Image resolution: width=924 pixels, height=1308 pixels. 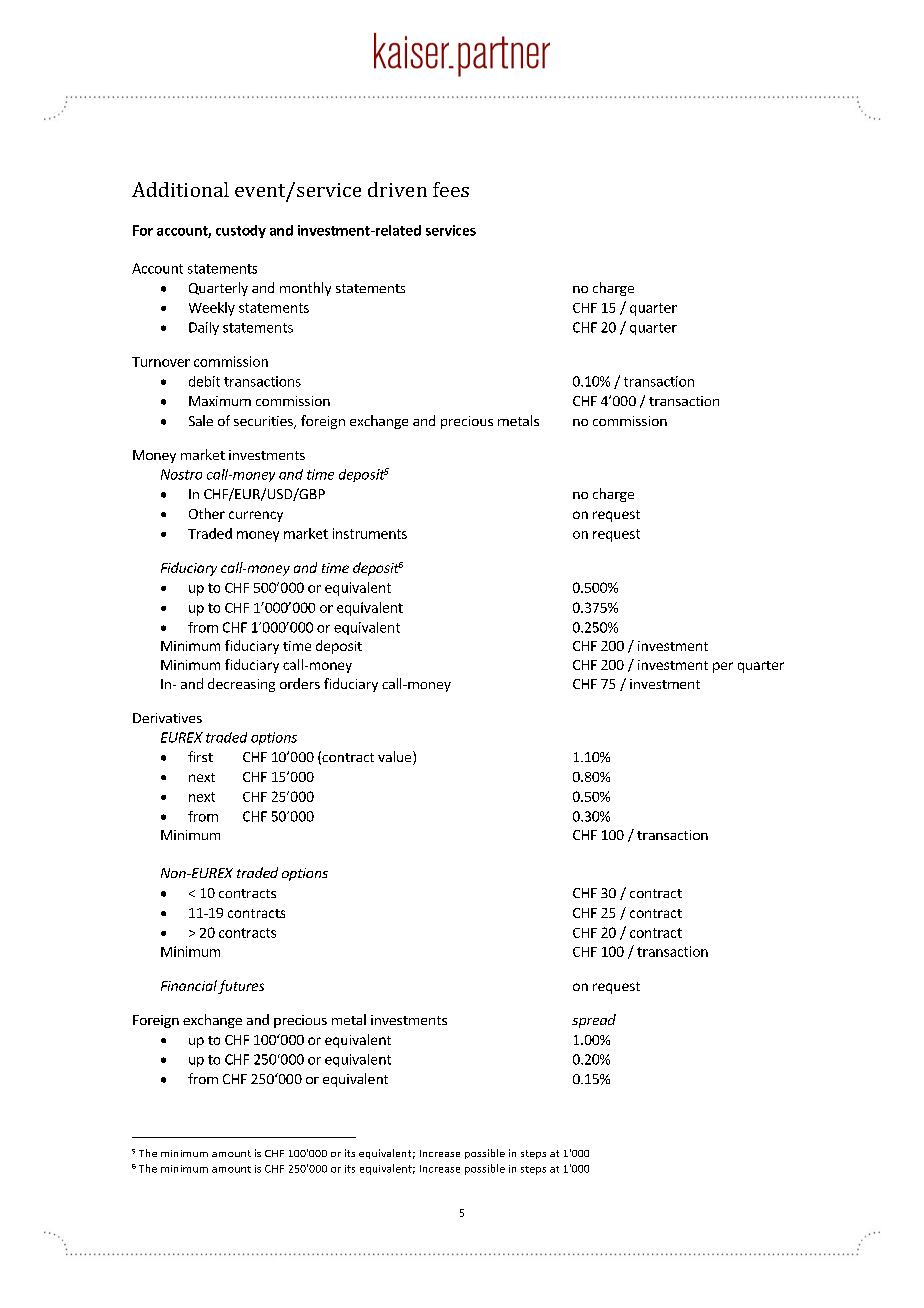 What do you see at coordinates (723, 667) in the page?
I see `per` at bounding box center [723, 667].
